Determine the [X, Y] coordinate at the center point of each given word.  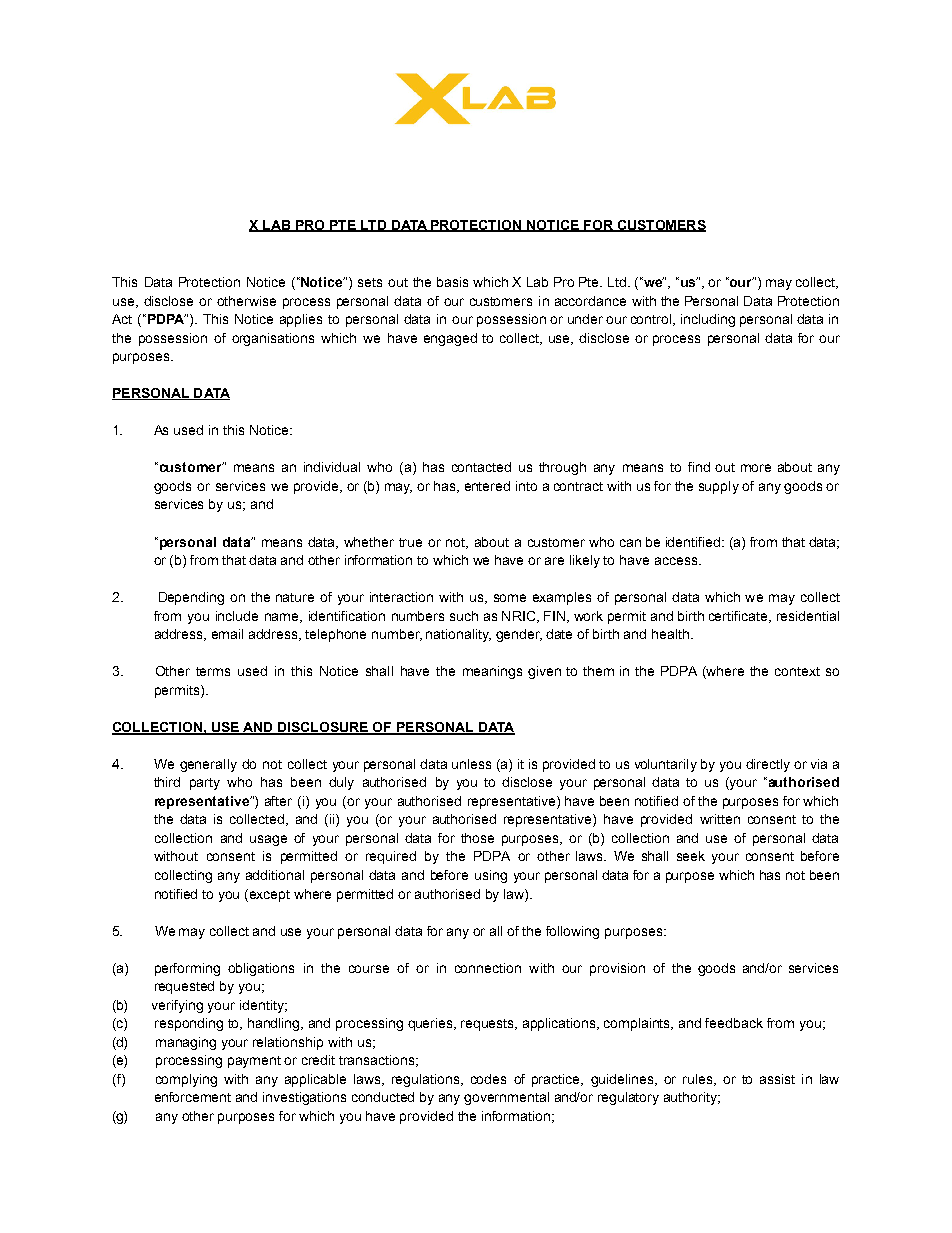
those [477, 838]
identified [693, 542]
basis [452, 282]
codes [488, 1079]
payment [254, 1062]
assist [777, 1079]
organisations [273, 339]
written [720, 819]
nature [295, 597]
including [708, 320]
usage [268, 840]
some [510, 598]
